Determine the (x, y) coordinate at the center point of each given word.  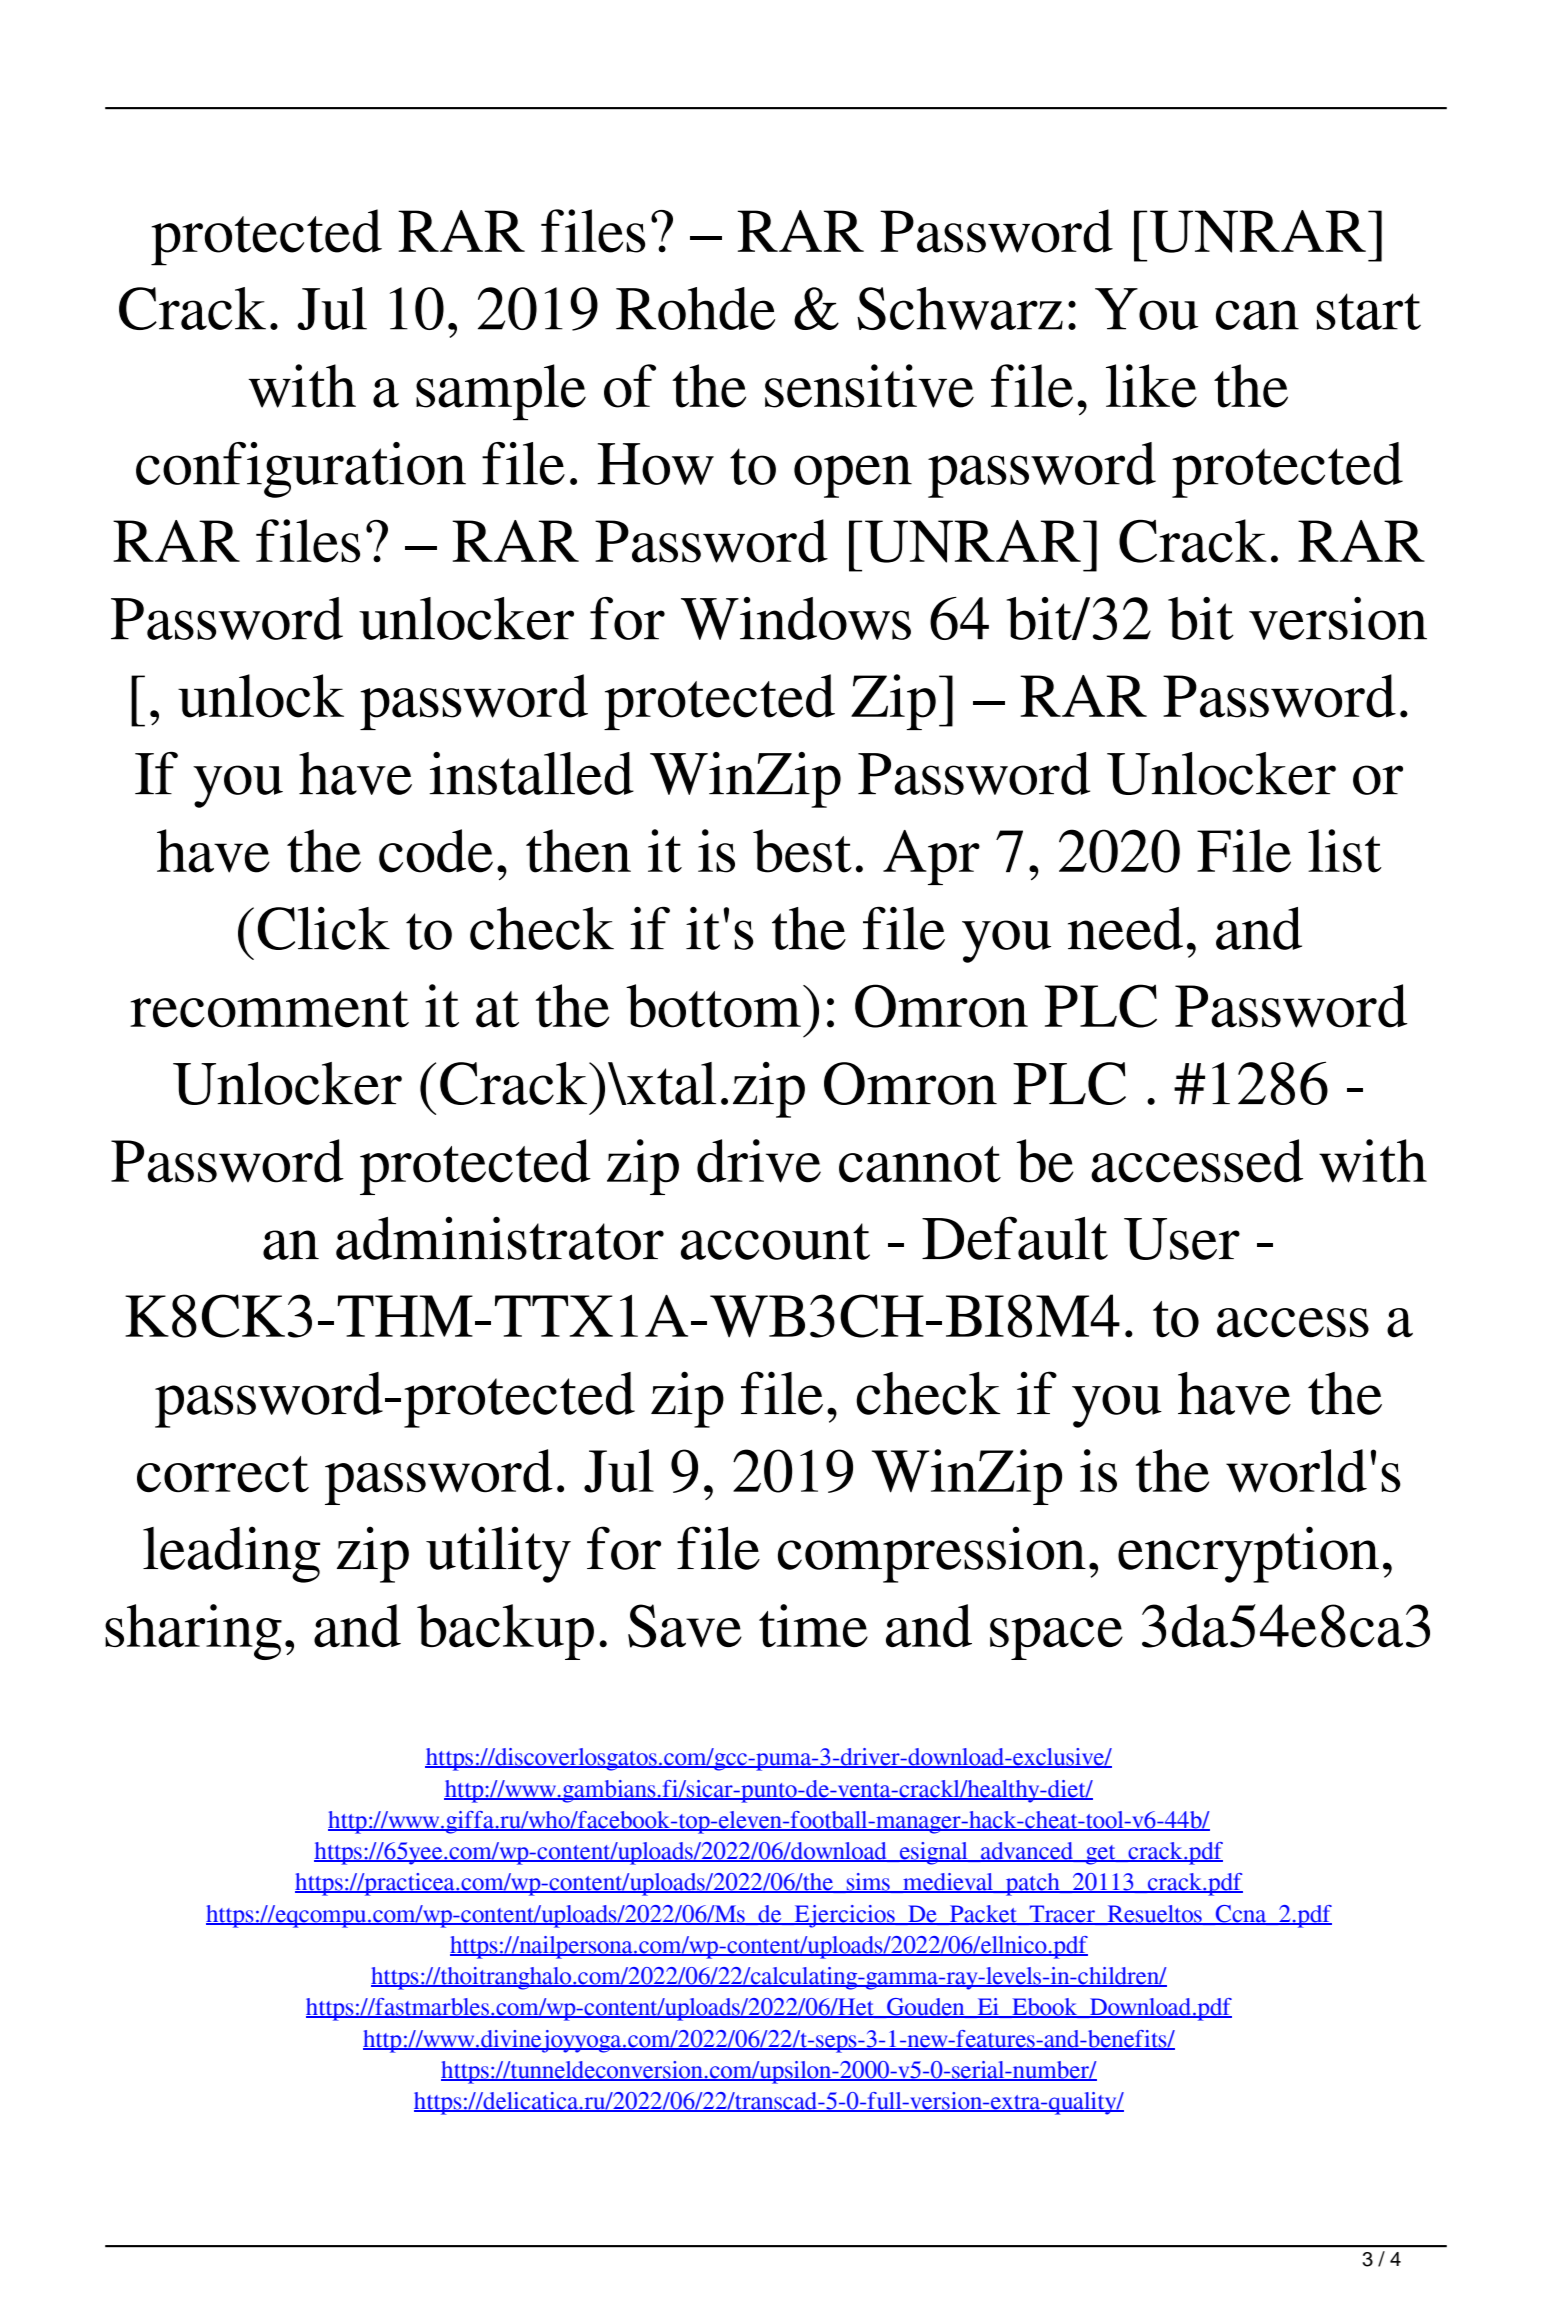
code (436, 851)
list (1345, 851)
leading (231, 1554)
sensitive (869, 386)
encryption (1248, 1554)
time (813, 1625)
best (802, 851)
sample (501, 392)
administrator (500, 1238)
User (1182, 1239)
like (1151, 386)
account (775, 1241)
